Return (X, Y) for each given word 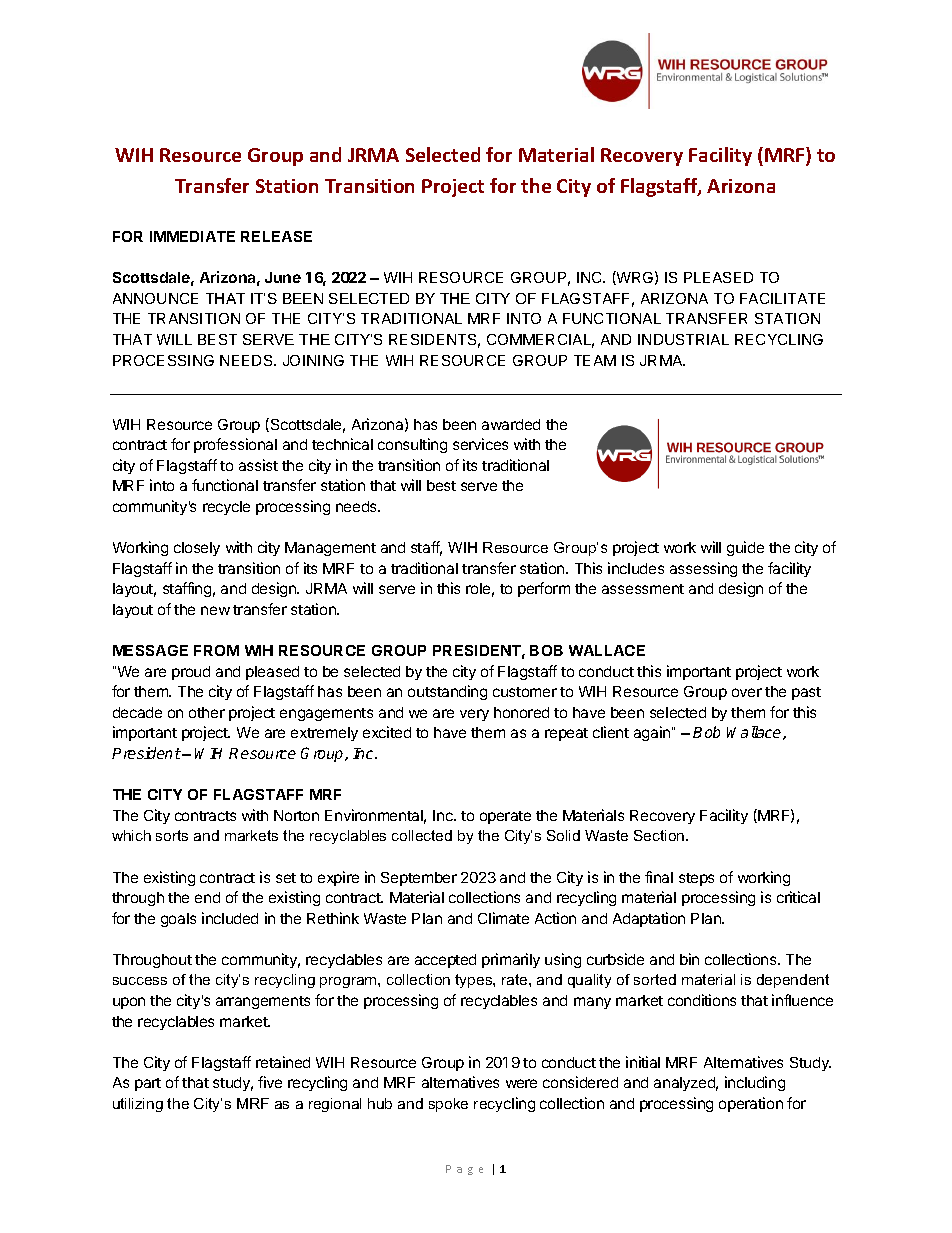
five (270, 1082)
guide (745, 548)
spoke (448, 1105)
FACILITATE (782, 298)
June (283, 277)
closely (197, 549)
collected (422, 835)
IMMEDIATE (192, 236)
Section (660, 835)
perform (544, 589)
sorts (172, 835)
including (755, 1083)
